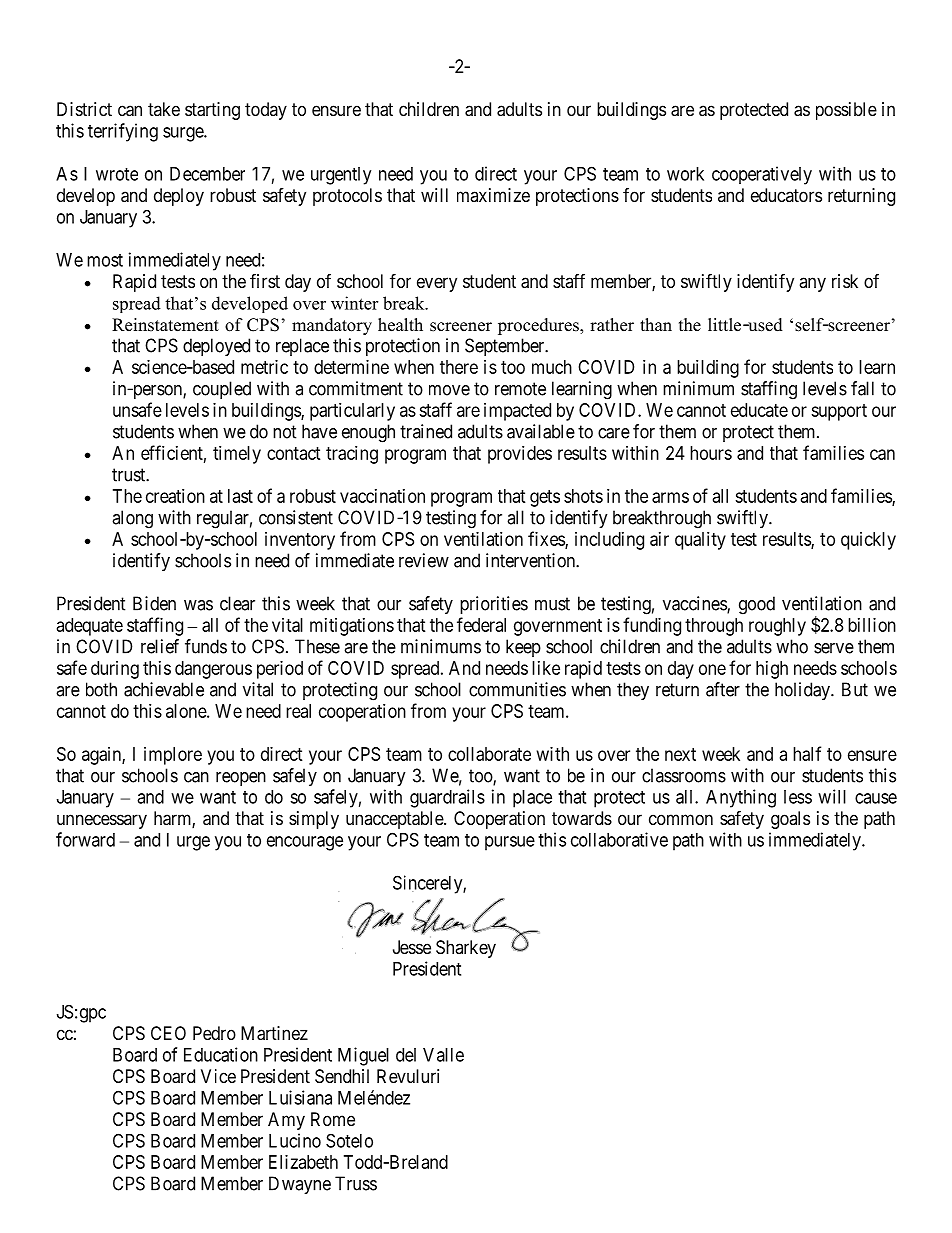 The height and width of the image is (1233, 952). I want to click on cooperatively, so click(762, 175).
